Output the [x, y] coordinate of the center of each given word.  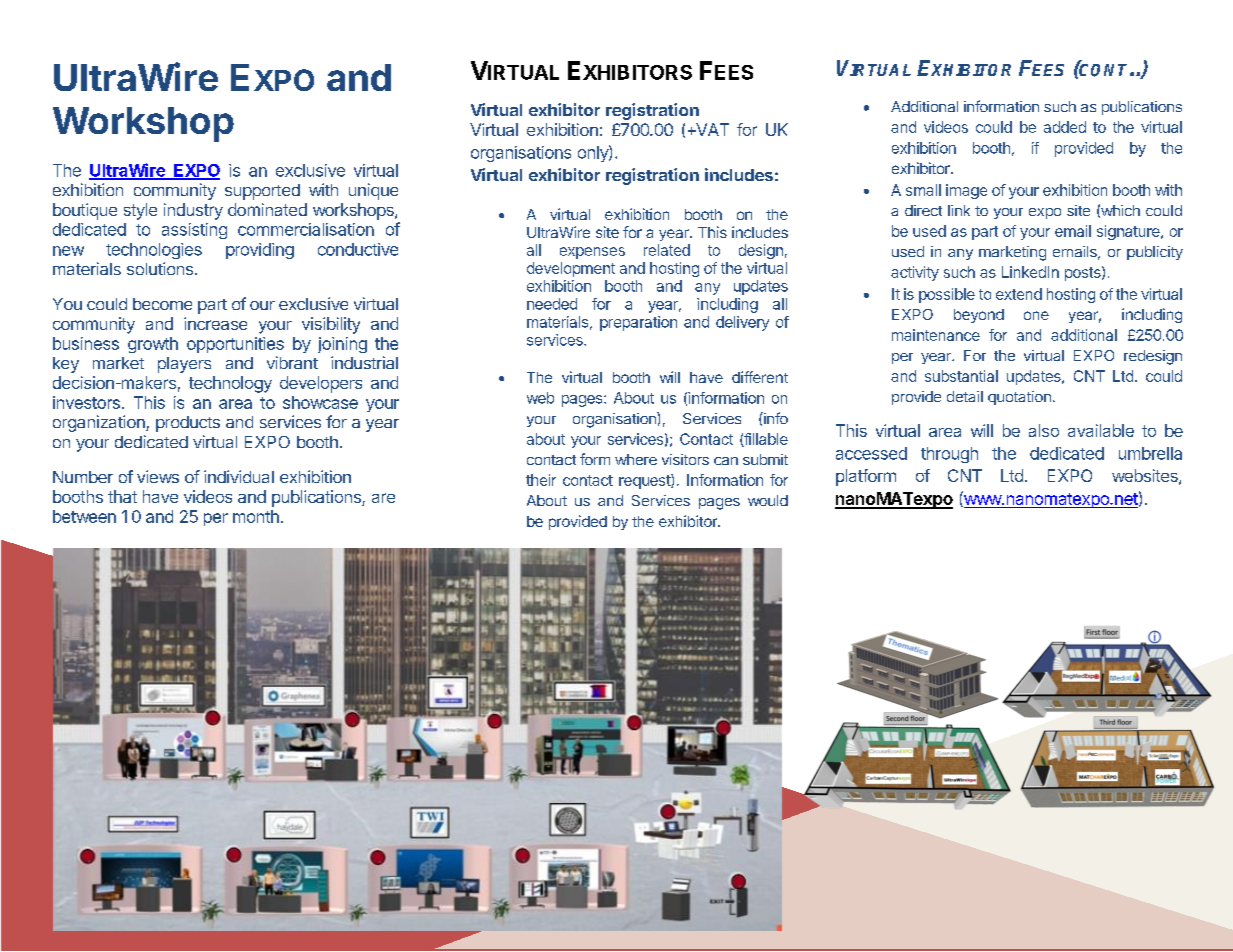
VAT [711, 129]
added [1065, 127]
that [122, 496]
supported [262, 192]
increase [215, 323]
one [1036, 315]
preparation [638, 323]
